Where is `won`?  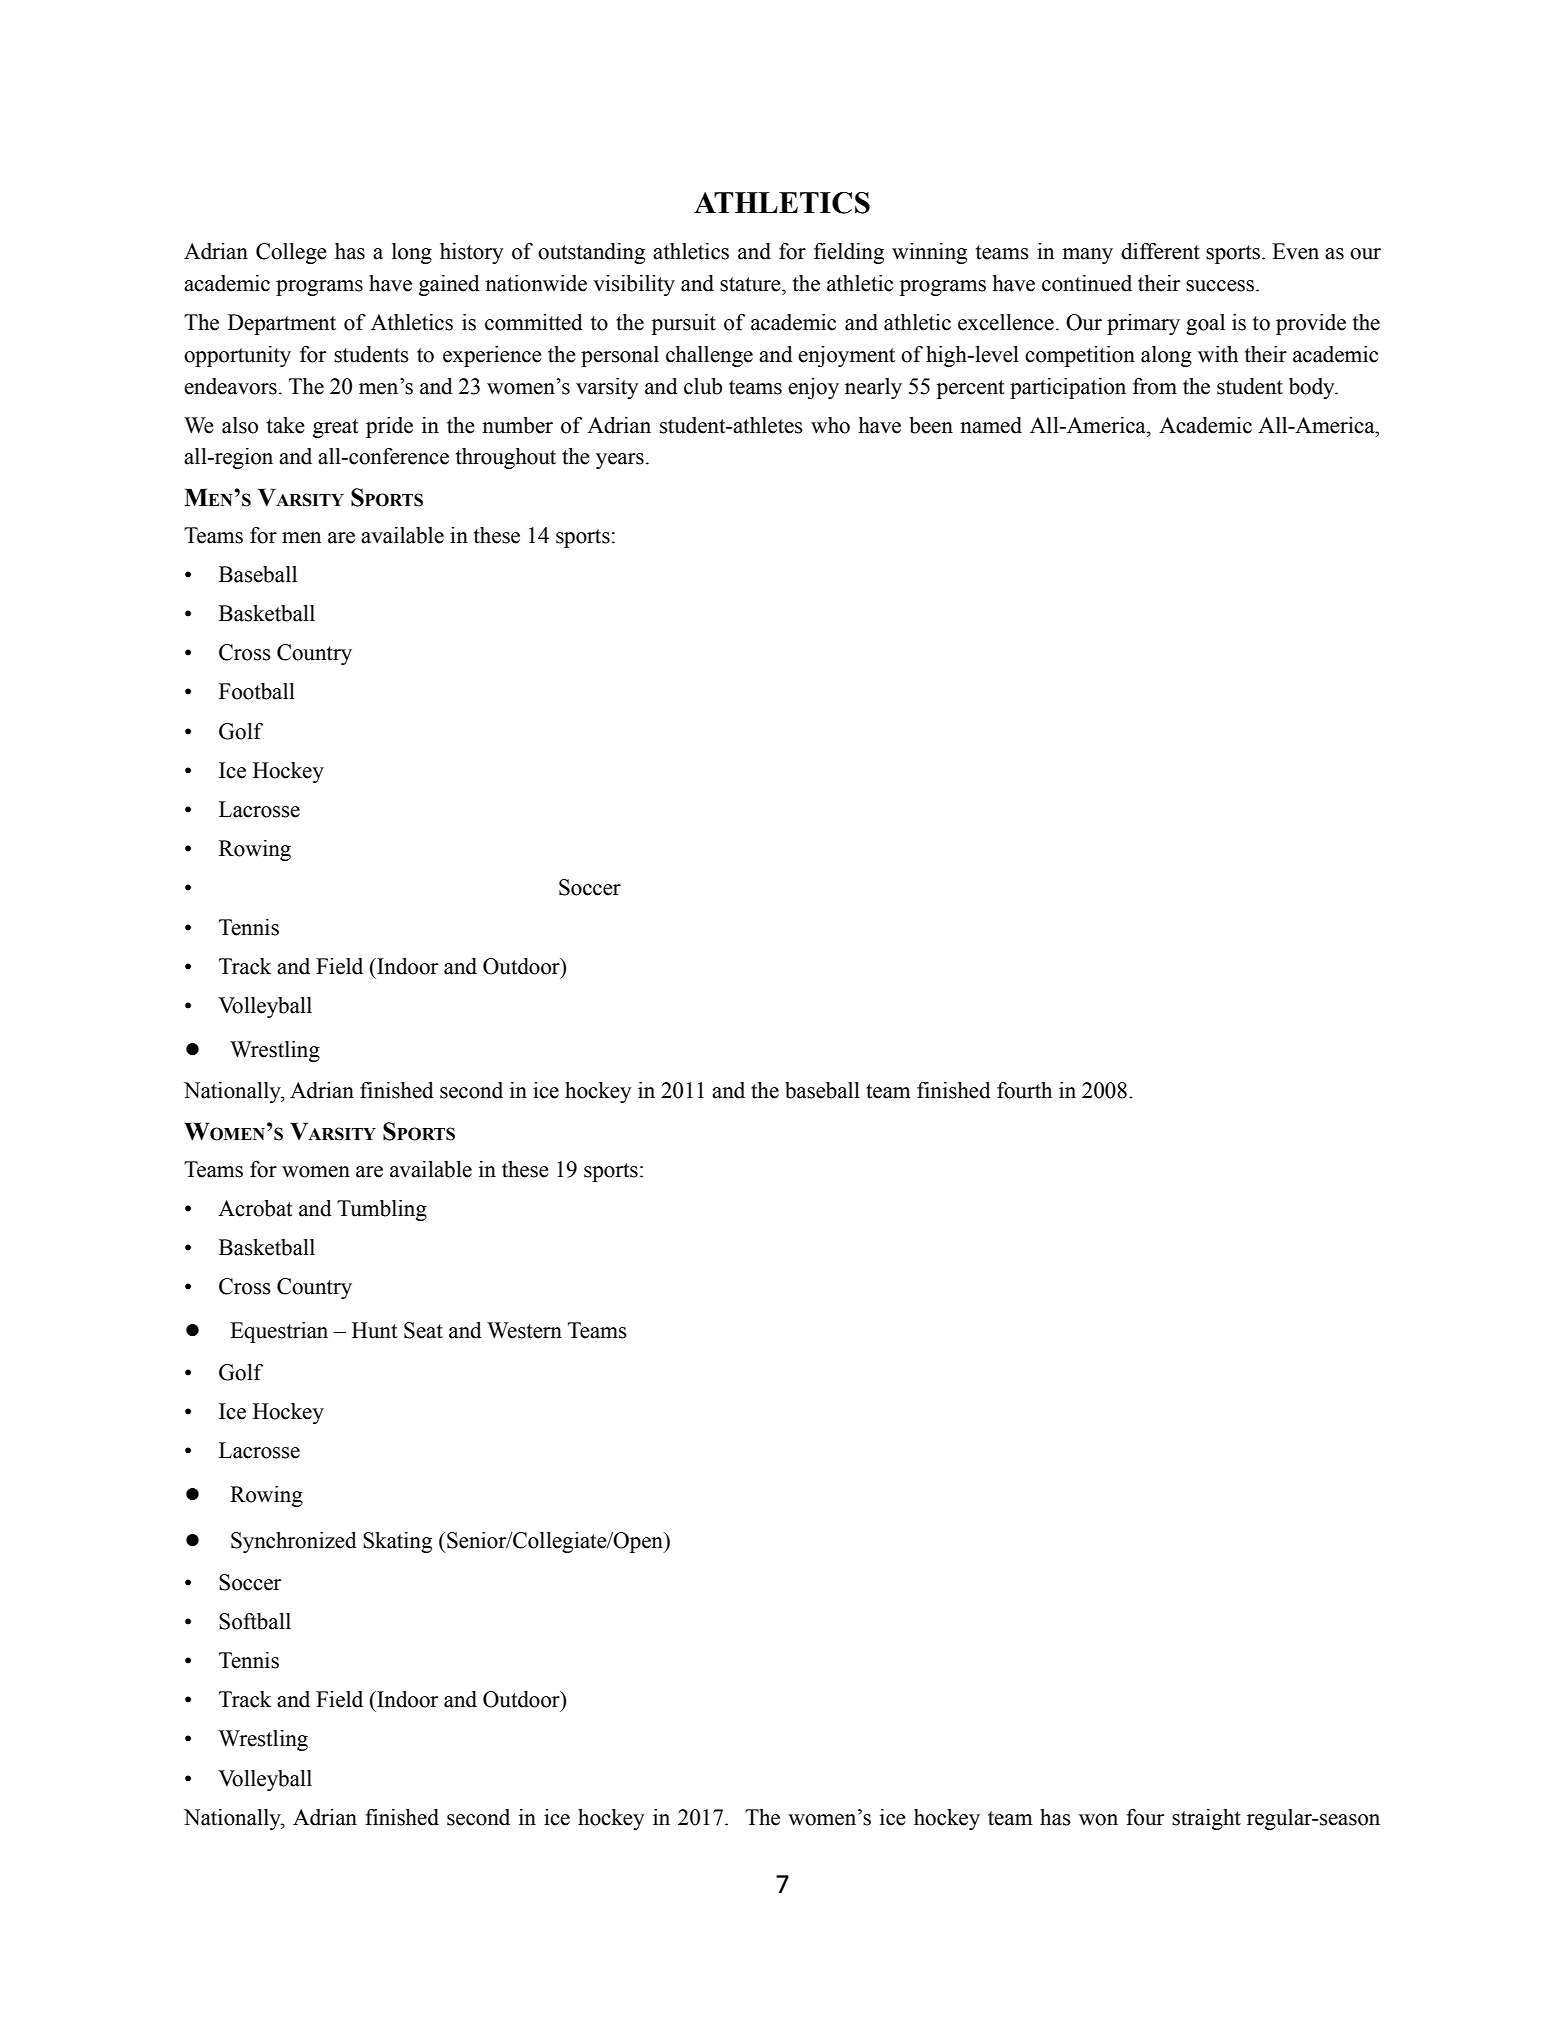
won is located at coordinates (1098, 1820).
